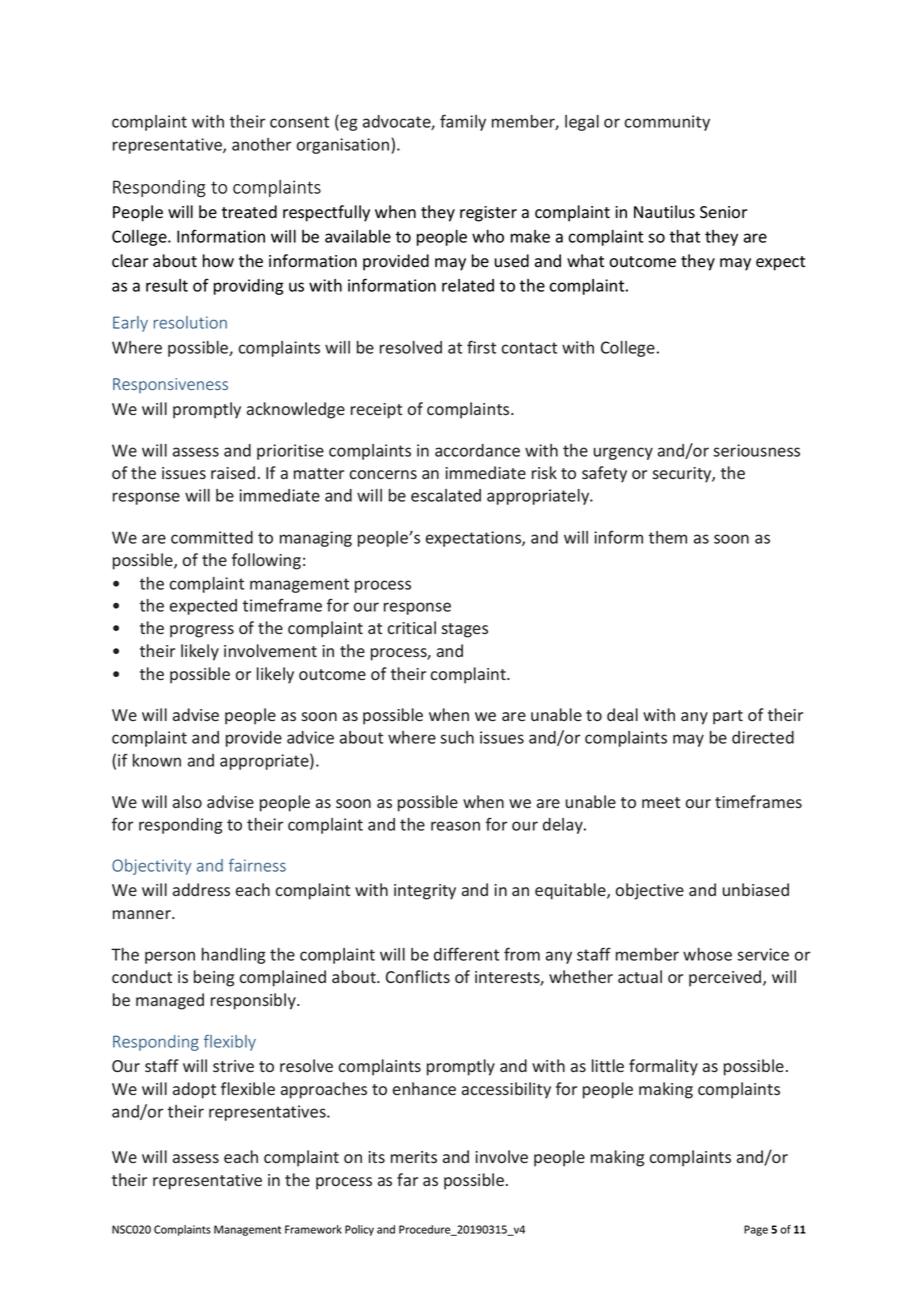 This page has width=924, height=1307. Describe the element at coordinates (313, 1229) in the page. I see `Framework` at that location.
